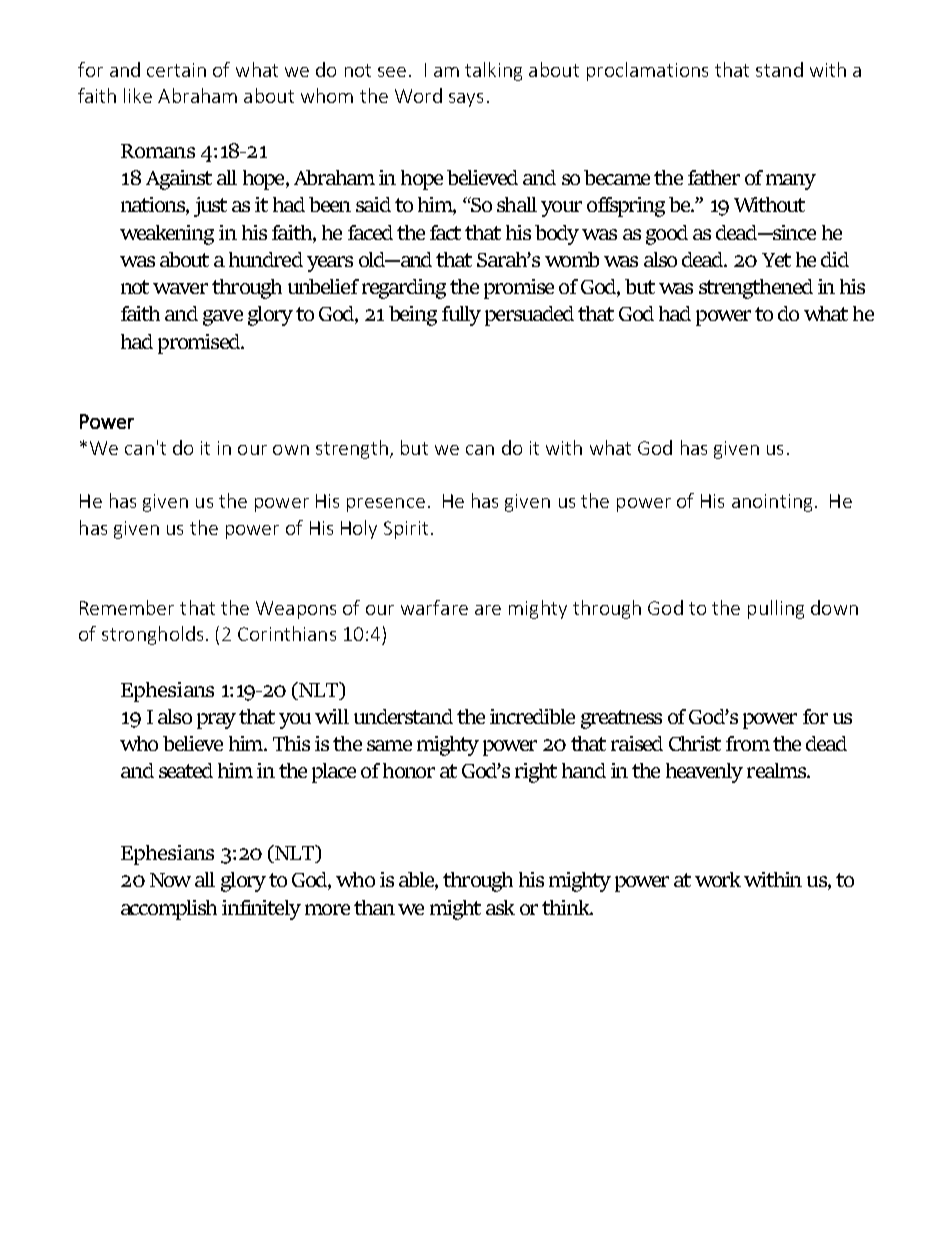 The image size is (952, 1233). What do you see at coordinates (359, 529) in the screenshot?
I see `Holy` at bounding box center [359, 529].
